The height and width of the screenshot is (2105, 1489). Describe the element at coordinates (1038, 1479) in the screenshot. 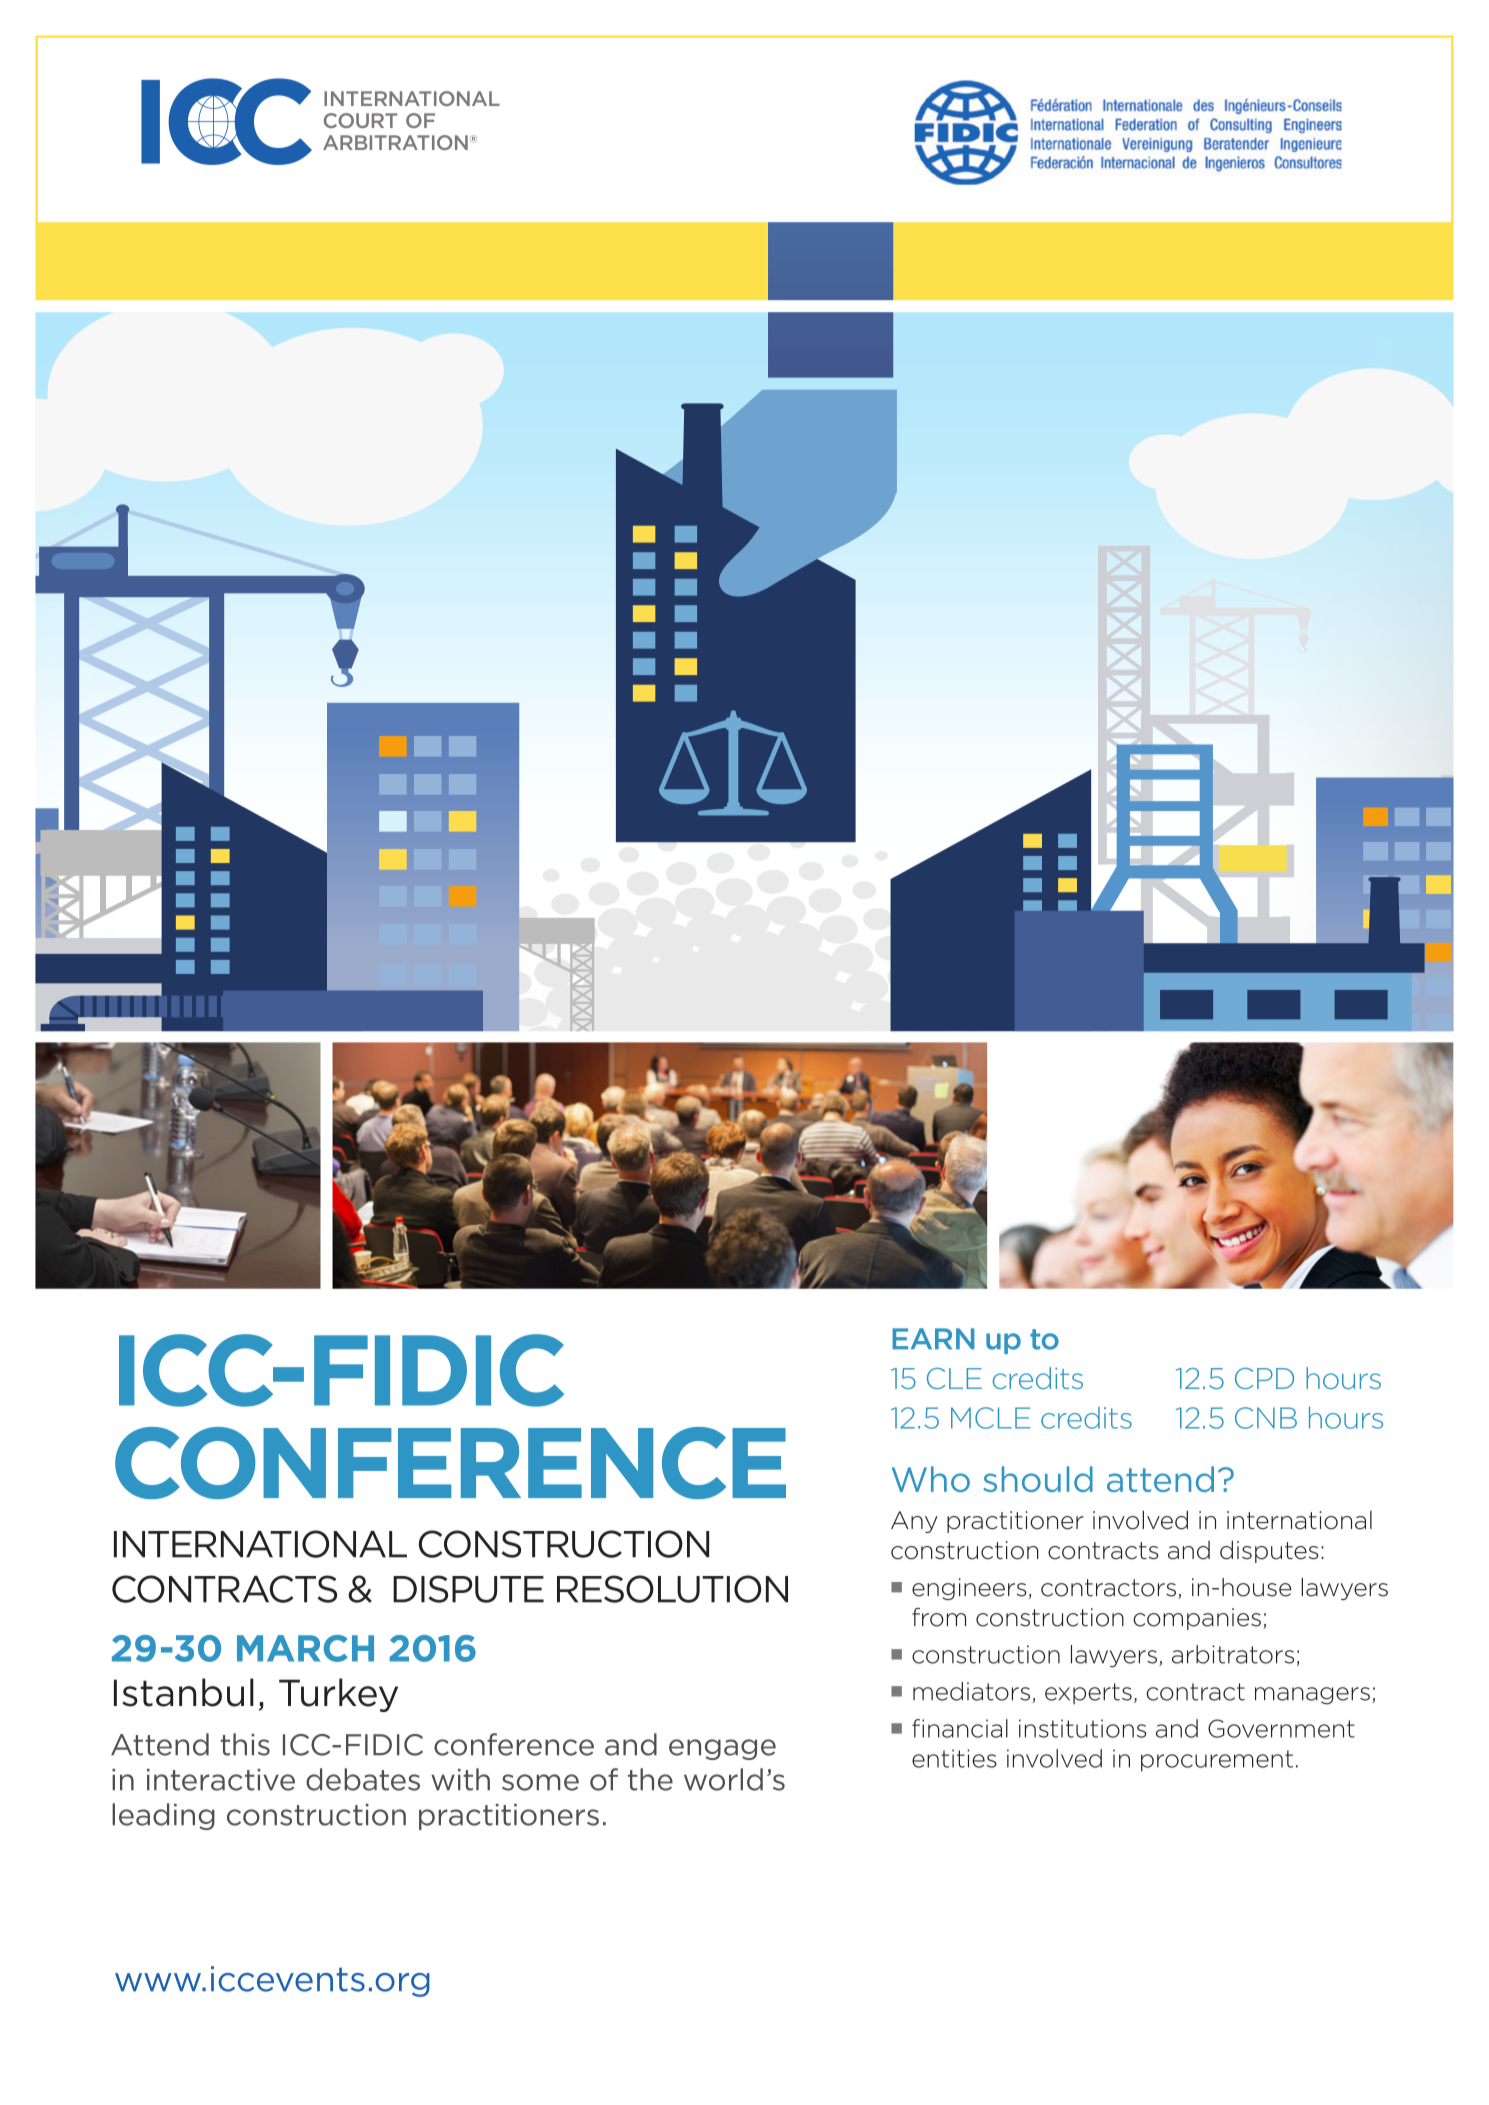

I see `should` at that location.
